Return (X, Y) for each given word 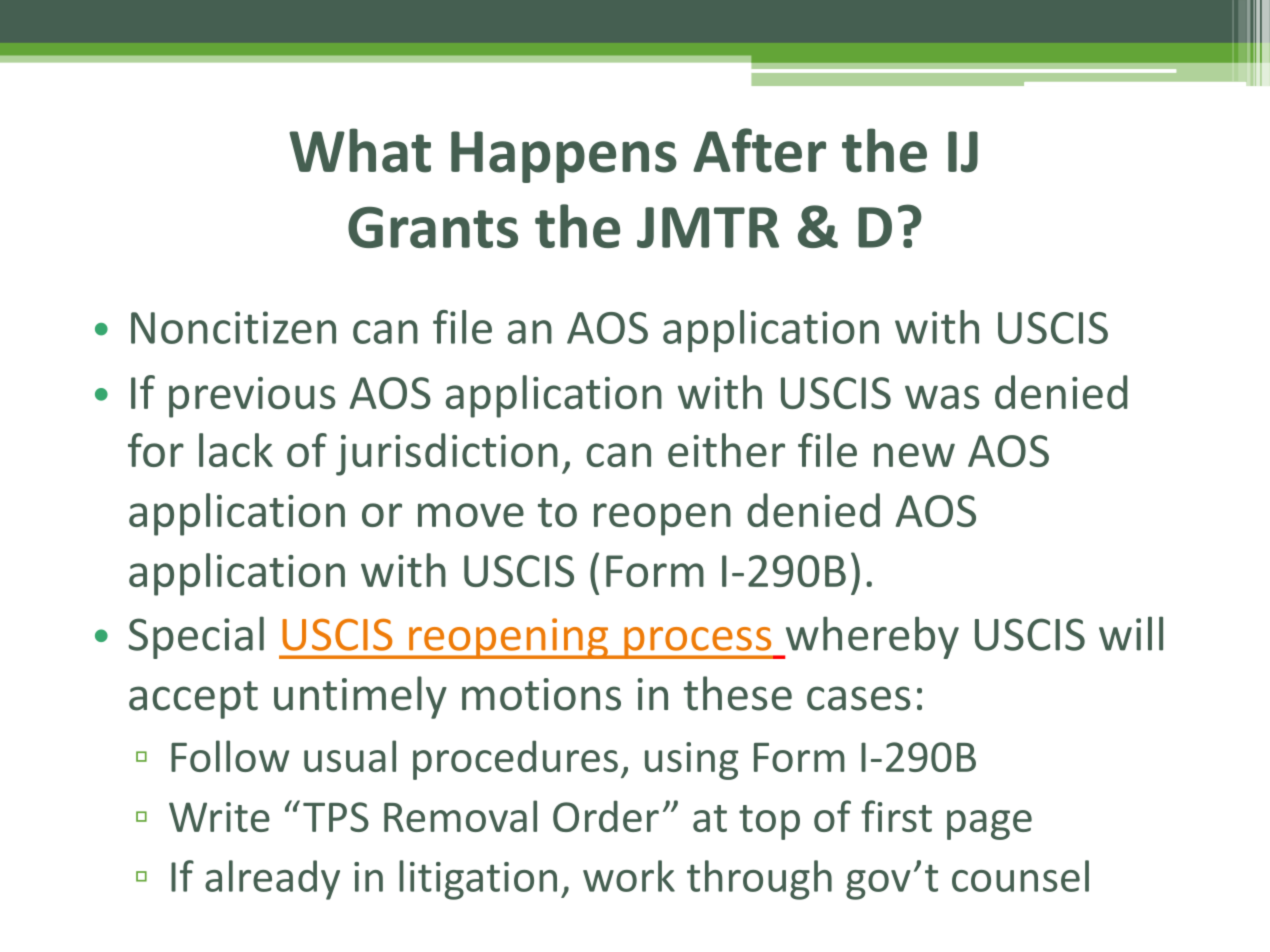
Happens (564, 157)
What (360, 150)
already (272, 880)
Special (196, 637)
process (698, 643)
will (1131, 633)
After (759, 150)
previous (252, 397)
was (942, 397)
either (726, 450)
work (629, 876)
